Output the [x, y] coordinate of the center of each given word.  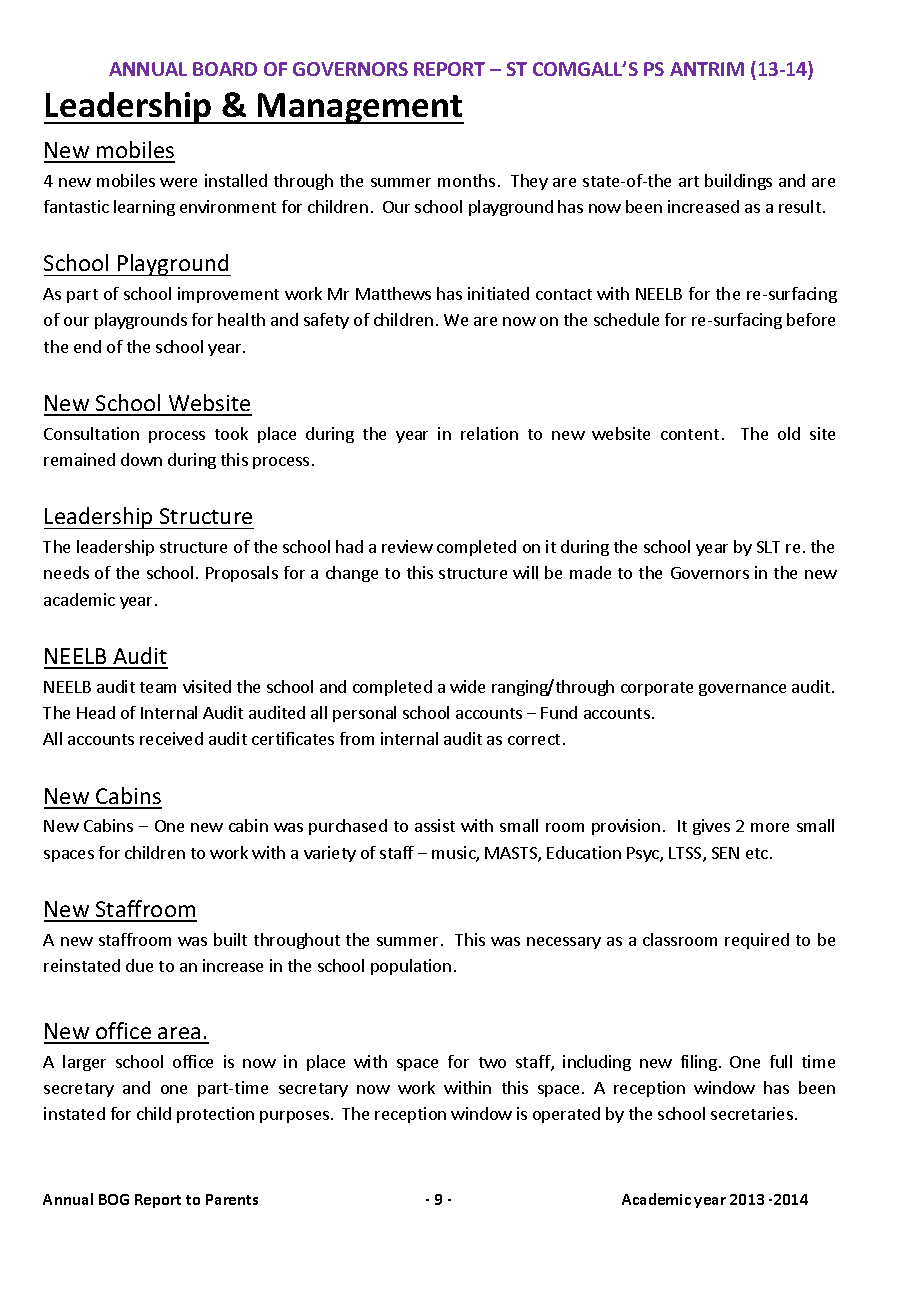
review [407, 546]
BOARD [225, 69]
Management [360, 108]
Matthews [393, 293]
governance [742, 690]
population [411, 967]
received [171, 738]
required [757, 941]
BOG [114, 1199]
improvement [228, 295]
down [141, 459]
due [139, 965]
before [811, 319]
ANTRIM [707, 69]
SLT [768, 547]
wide [467, 686]
